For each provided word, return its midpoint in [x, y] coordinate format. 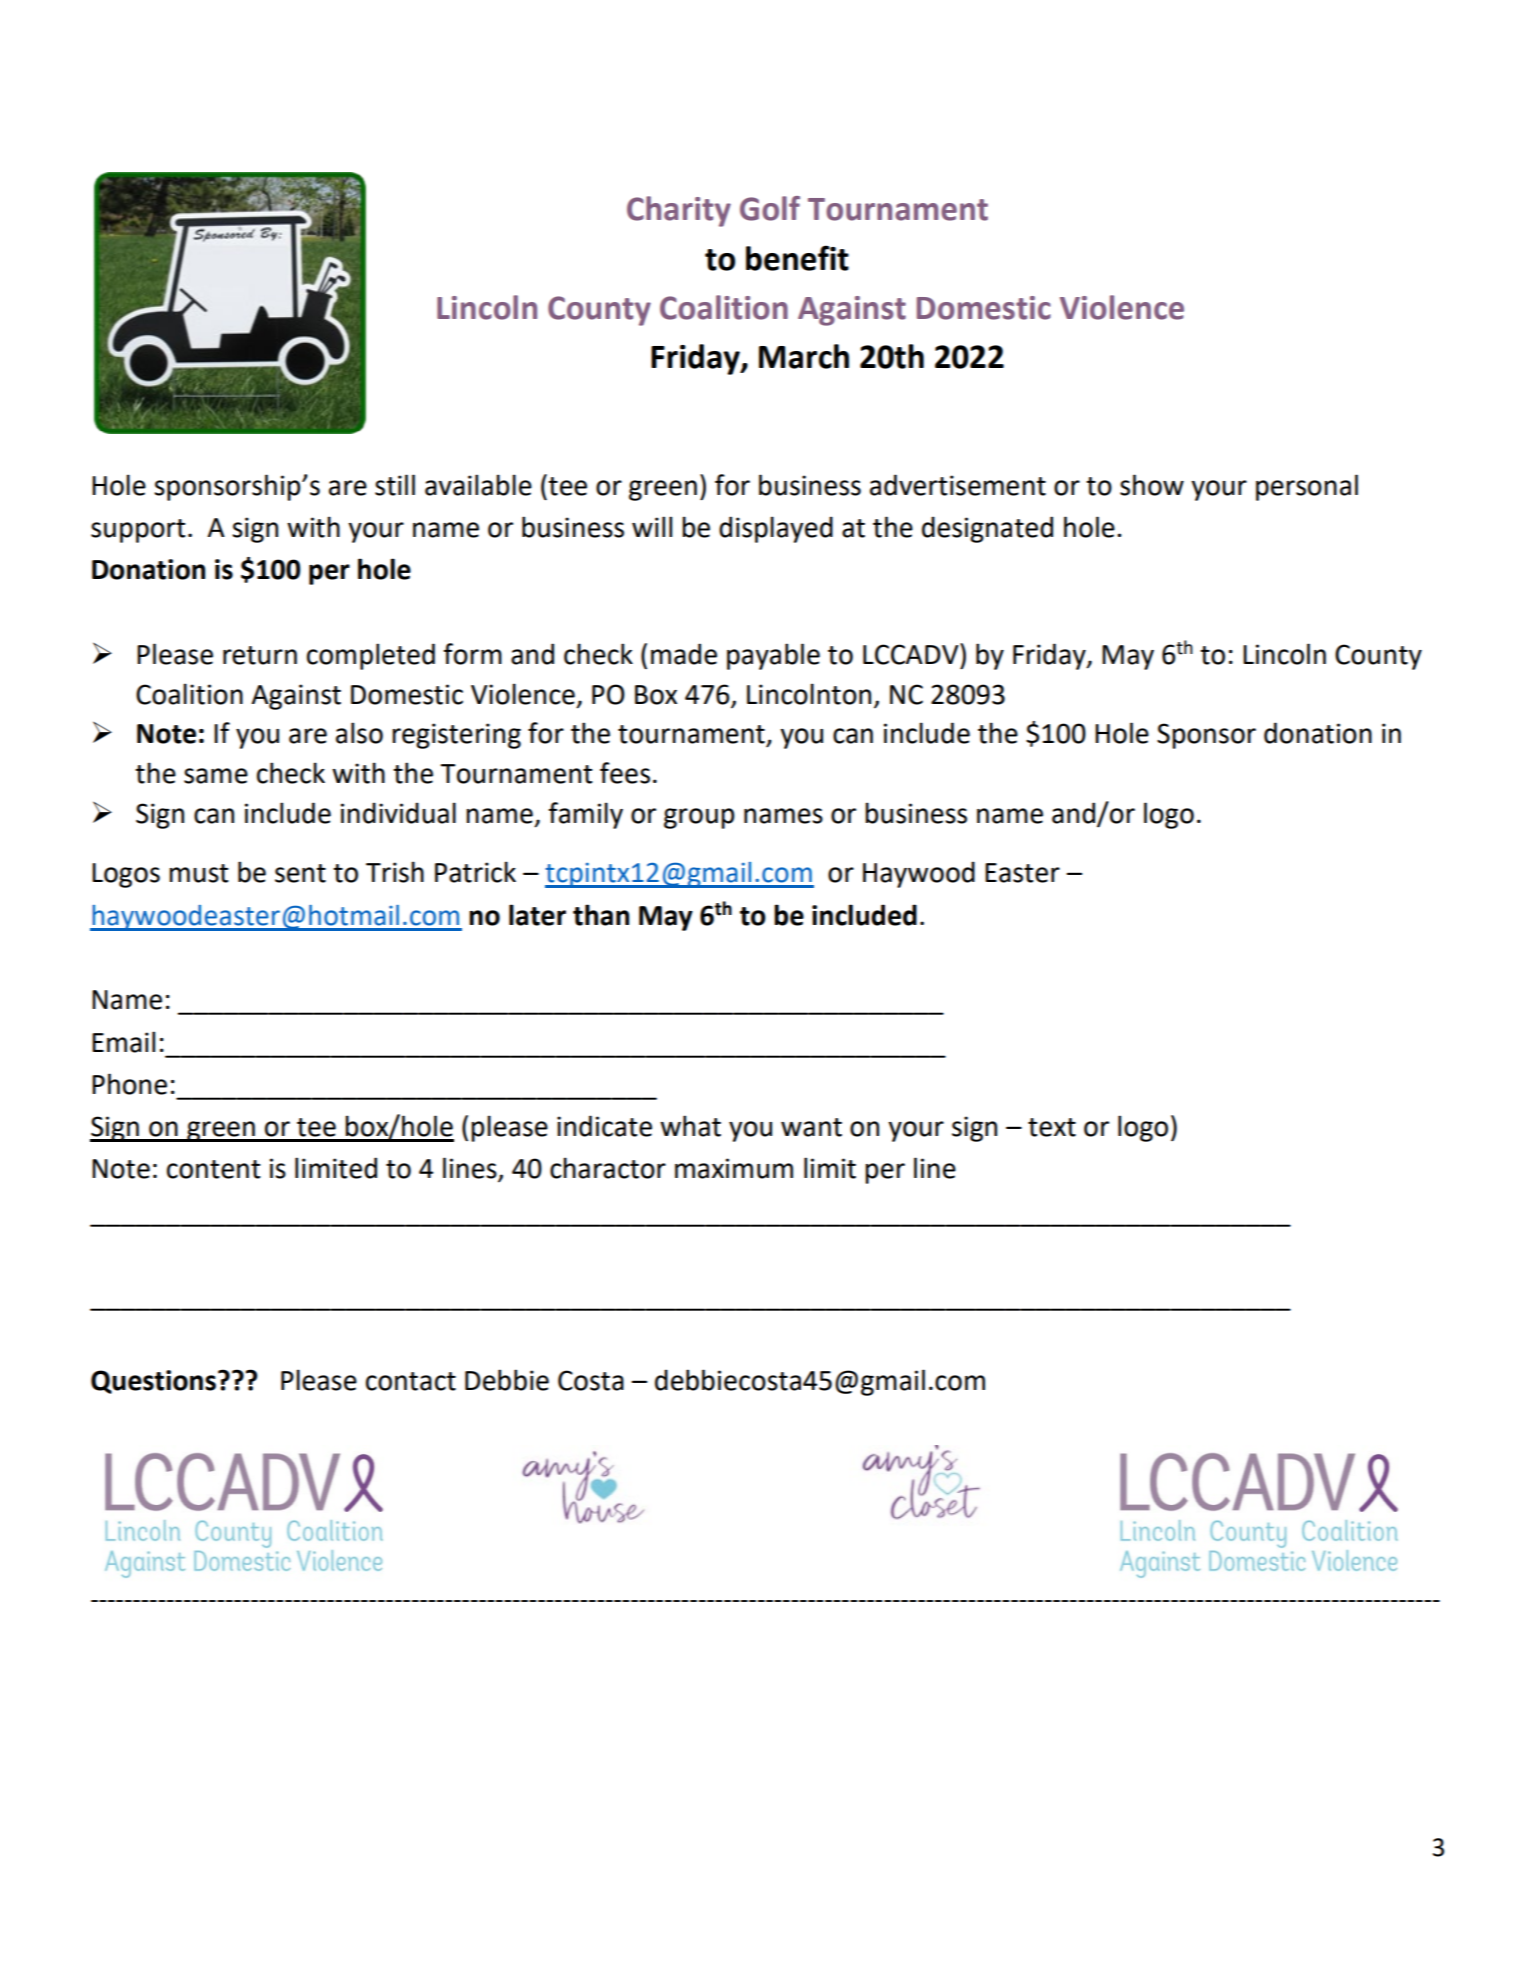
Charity [679, 211]
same [216, 776]
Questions [153, 1382]
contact [411, 1381]
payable [773, 656]
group [699, 818]
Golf [770, 208]
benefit [797, 258]
